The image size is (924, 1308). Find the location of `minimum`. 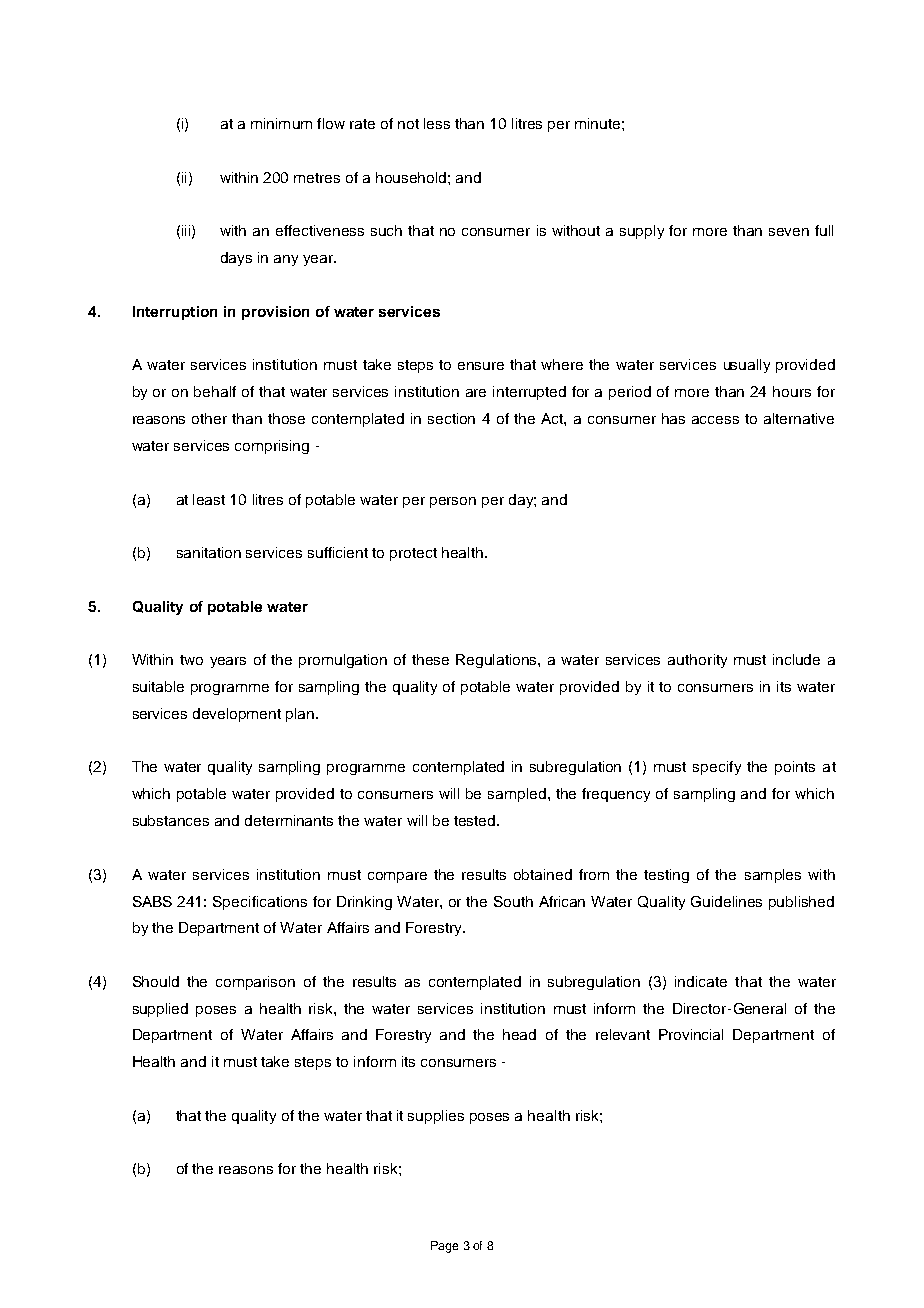

minimum is located at coordinates (281, 123).
